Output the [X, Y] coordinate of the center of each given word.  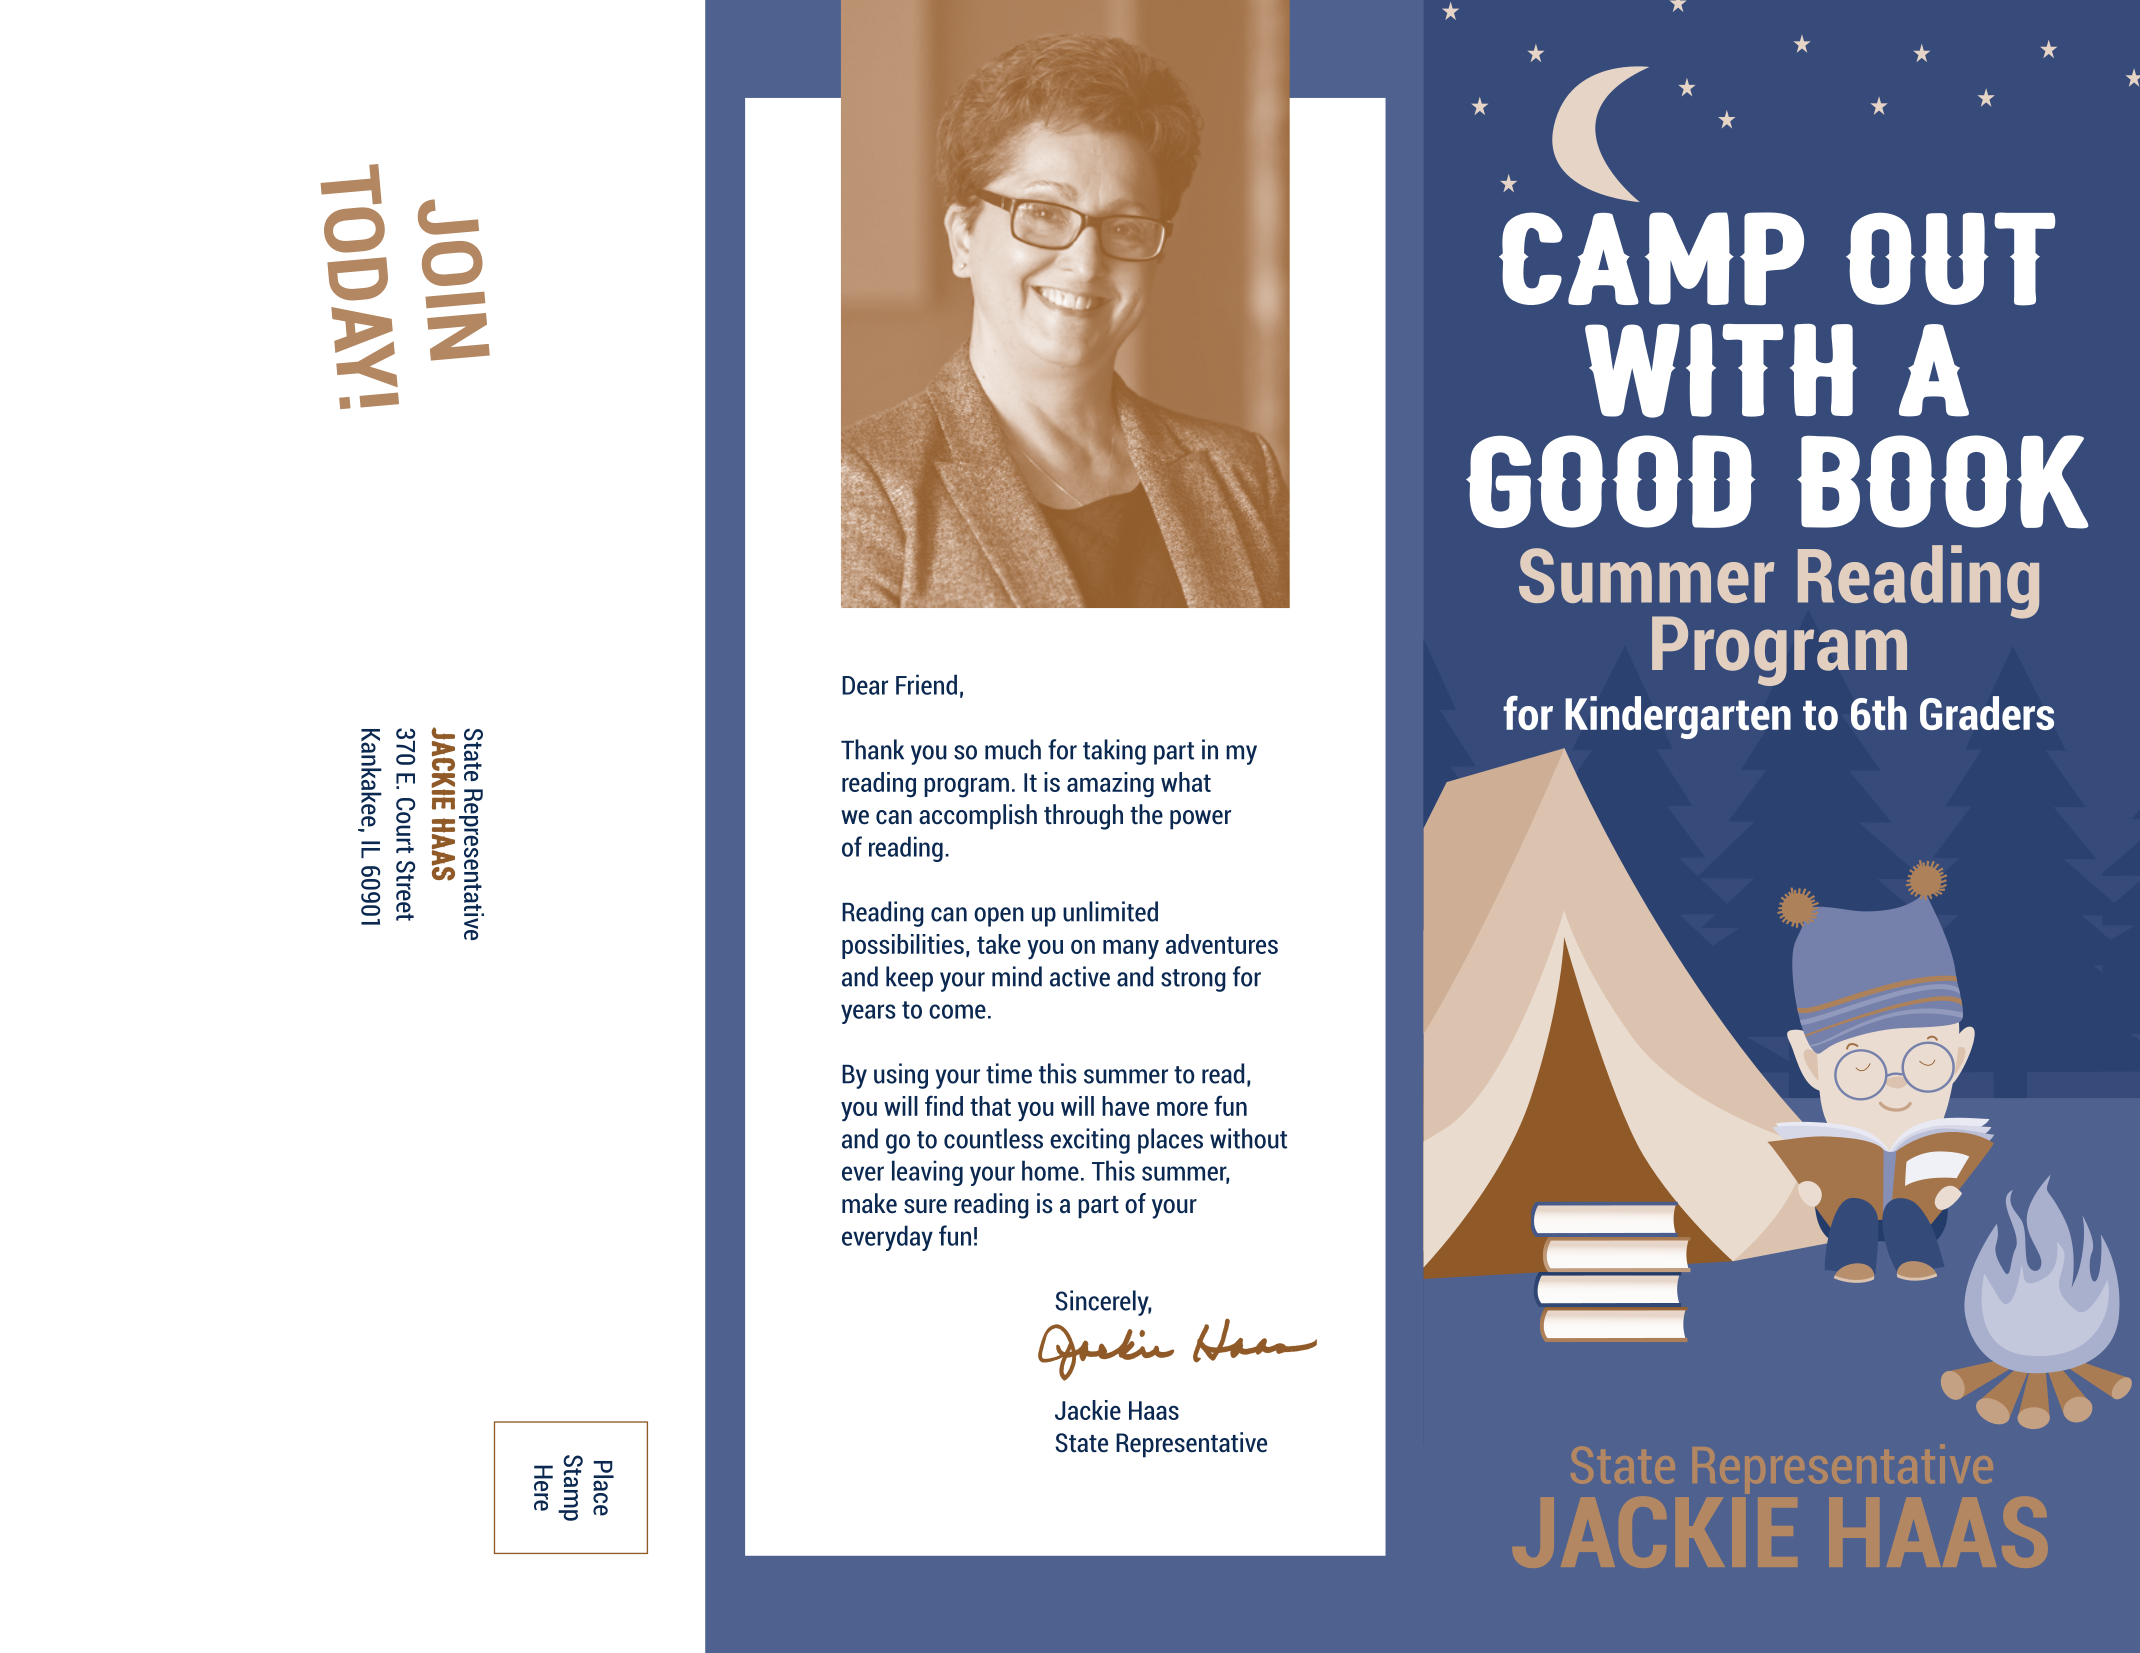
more [1182, 1109]
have [1125, 1106]
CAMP [1651, 259]
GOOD [1611, 481]
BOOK [1943, 482]
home [1050, 1170]
